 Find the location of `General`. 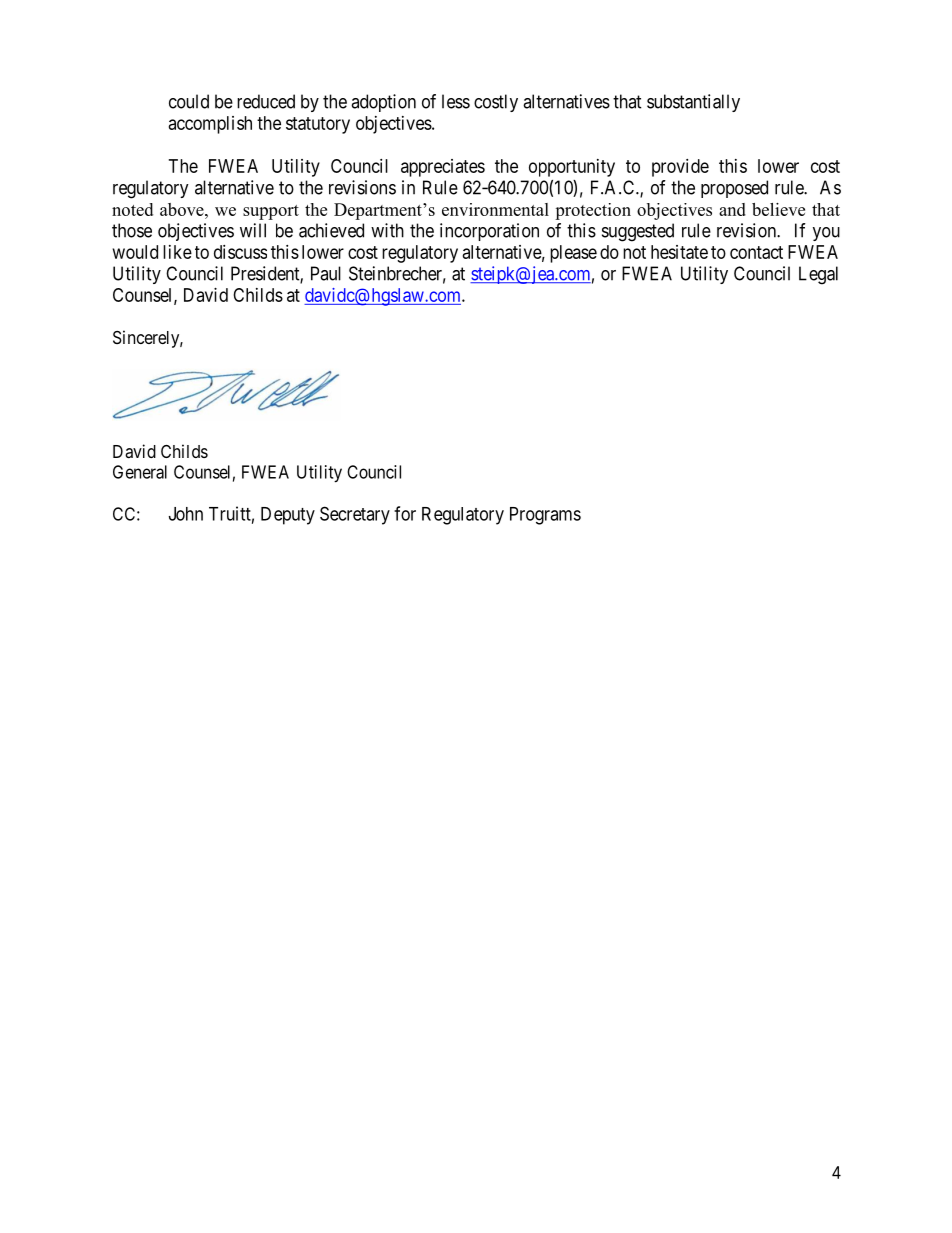

General is located at coordinates (140, 472).
